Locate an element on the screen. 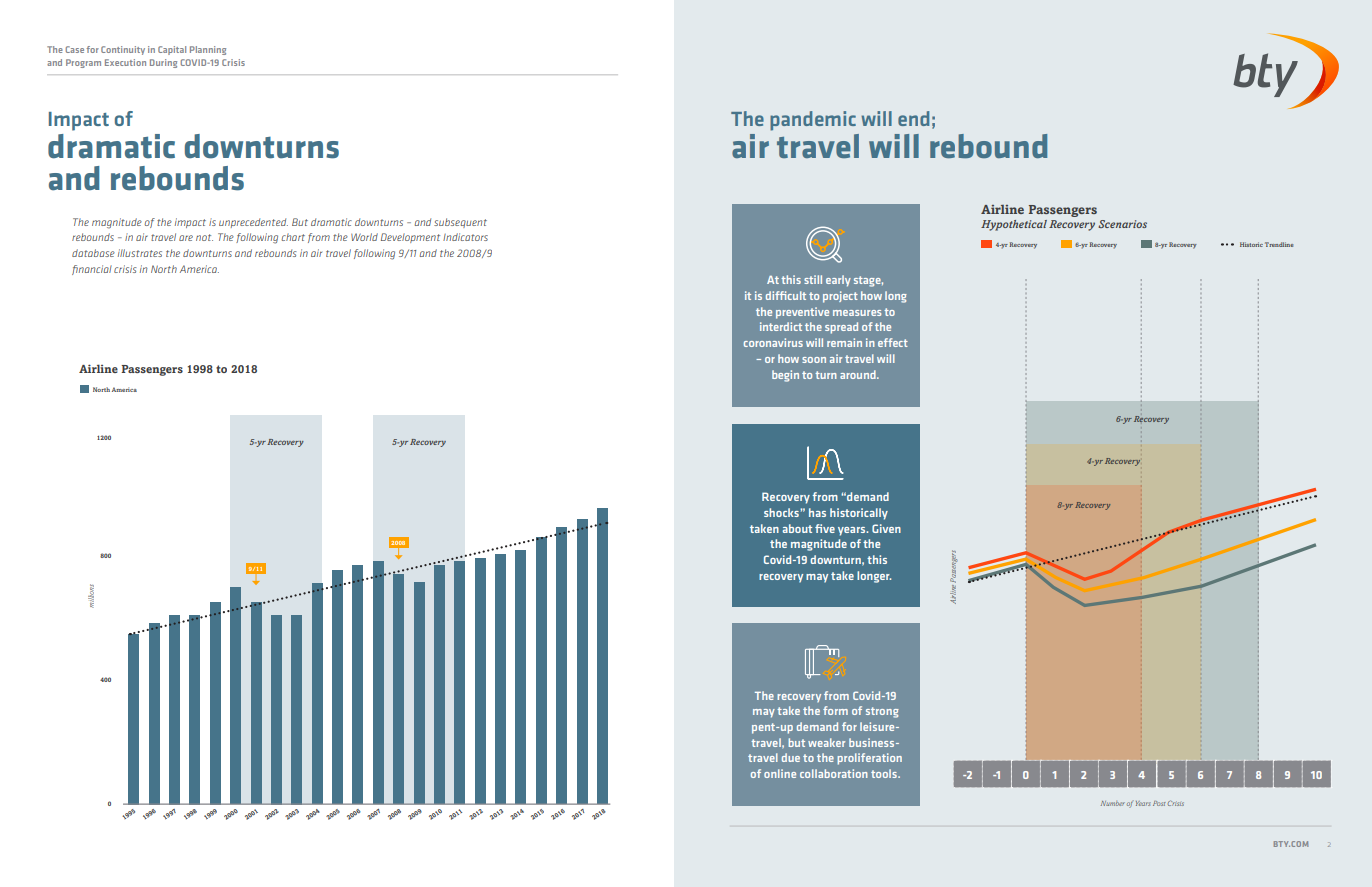 Image resolution: width=1372 pixels, height=887 pixels. pandemic is located at coordinates (813, 121).
